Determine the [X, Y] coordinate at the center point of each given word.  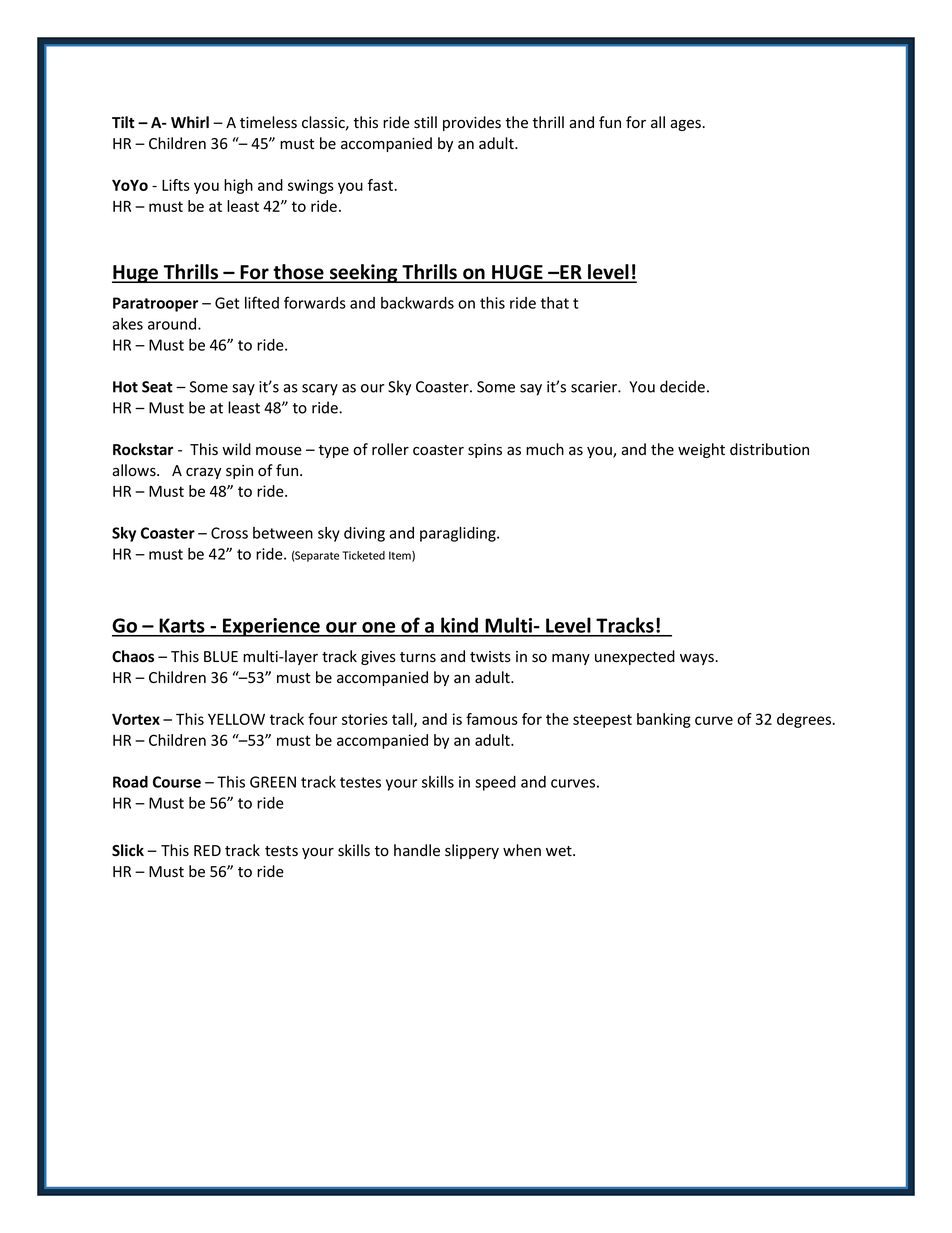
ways [697, 659]
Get [227, 303]
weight [701, 450]
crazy [203, 473]
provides [472, 123]
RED [207, 850]
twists [490, 657]
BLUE [221, 656]
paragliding [459, 534]
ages [685, 125]
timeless [268, 122]
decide [682, 386]
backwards [417, 302]
